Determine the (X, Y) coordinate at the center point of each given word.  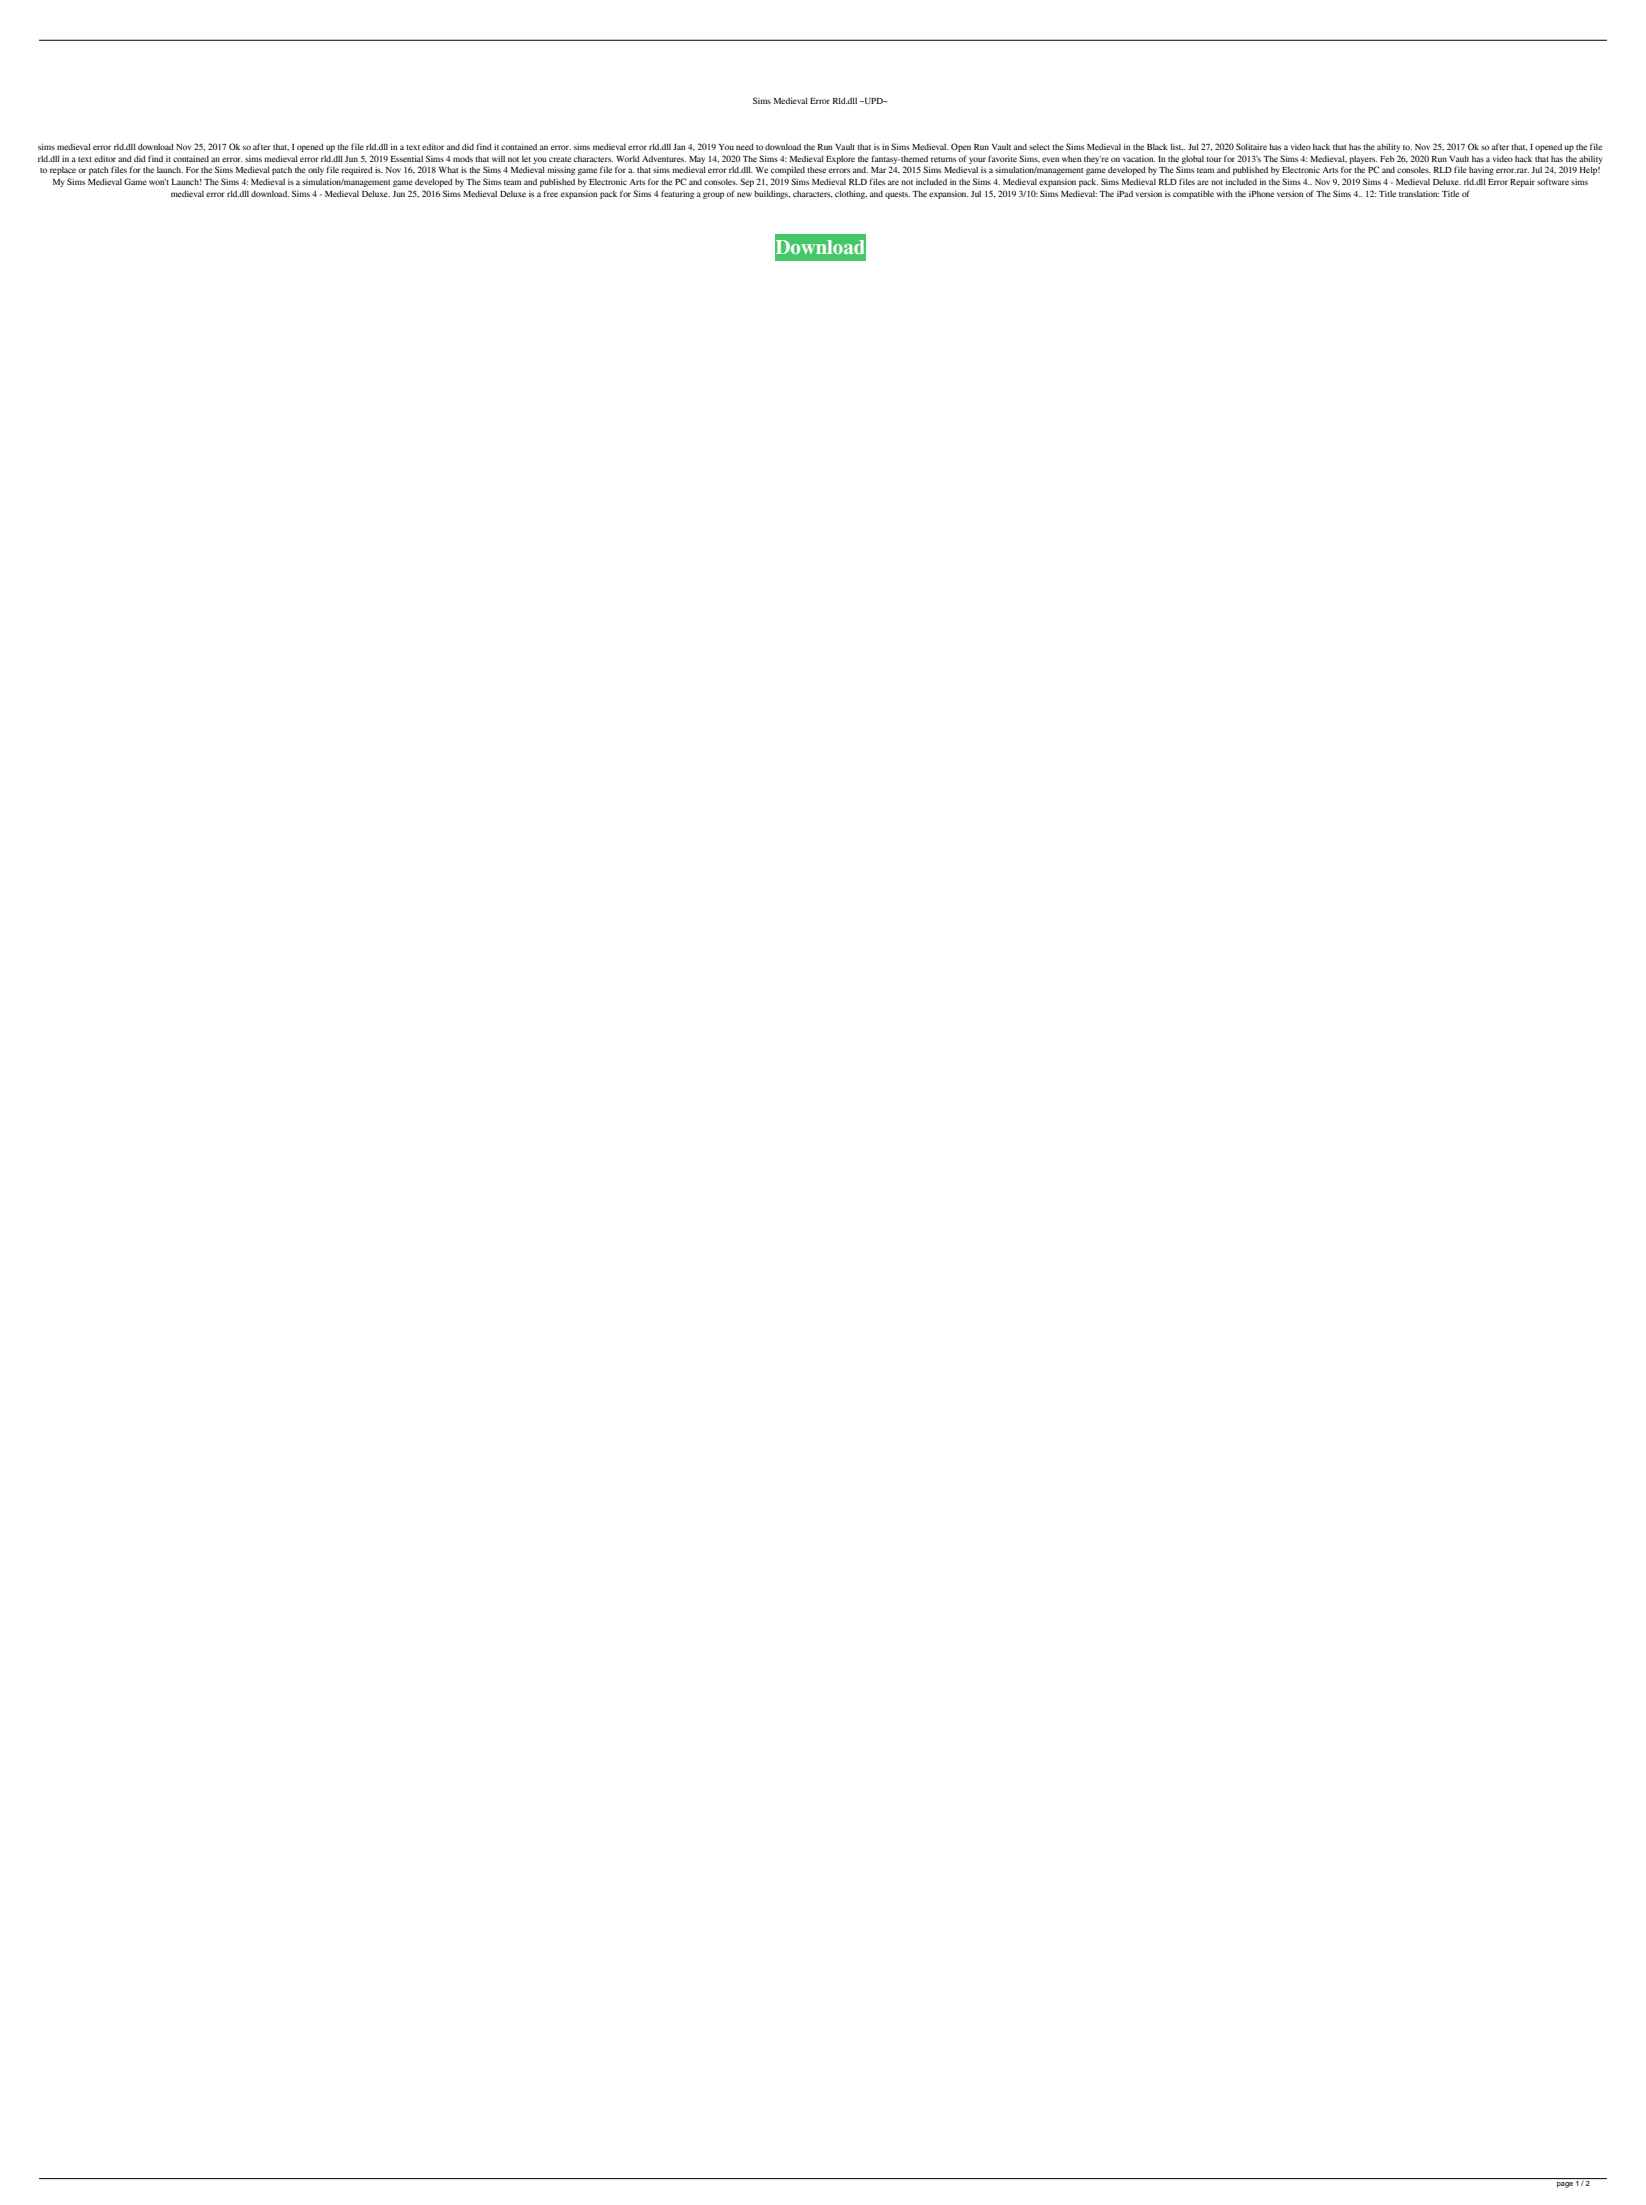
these (817, 170)
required (357, 170)
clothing (851, 194)
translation (1419, 194)
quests (897, 195)
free (551, 193)
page (1565, 2185)
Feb (1387, 159)
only (316, 170)
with (1224, 194)
